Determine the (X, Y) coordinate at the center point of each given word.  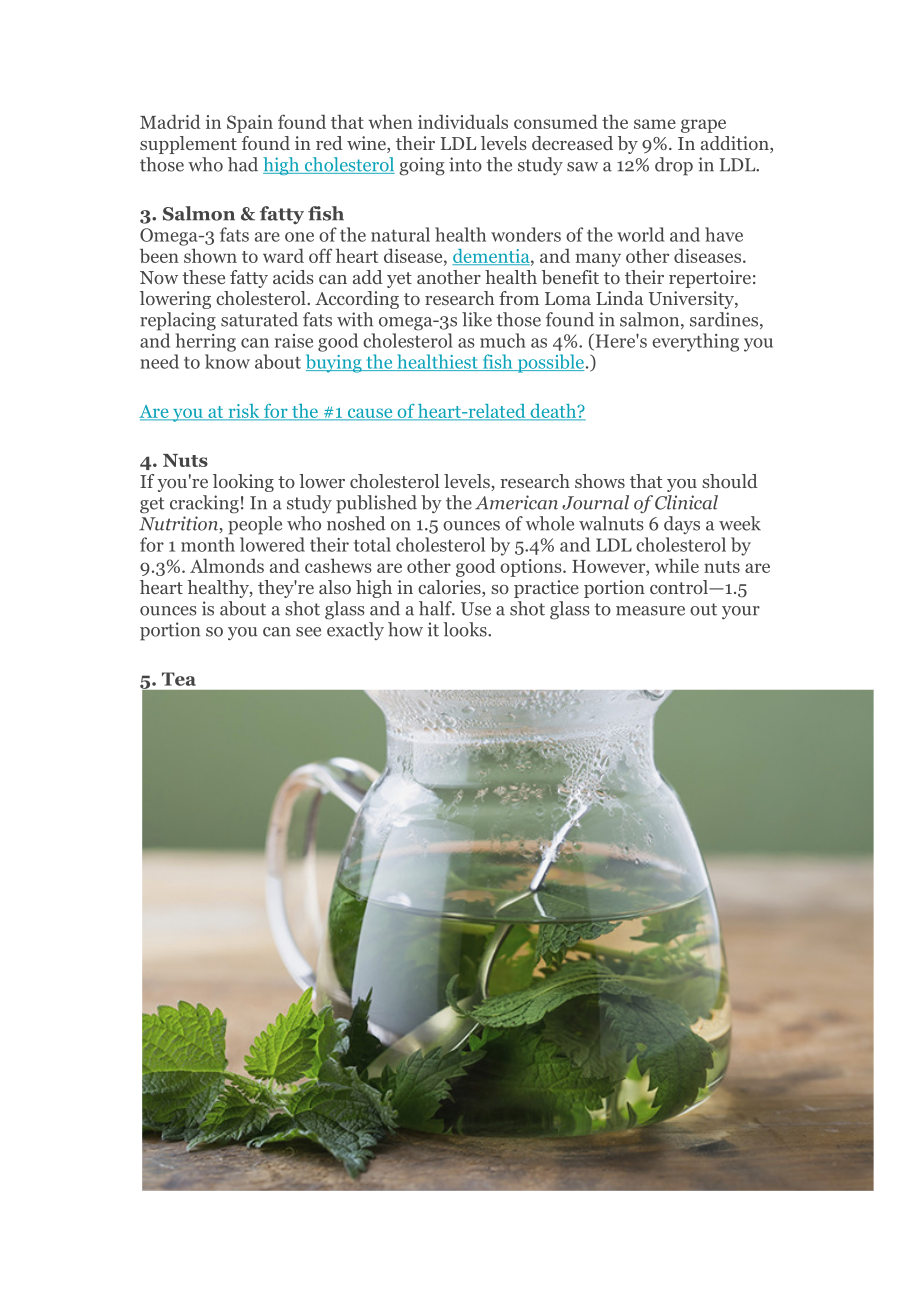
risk (244, 412)
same (655, 124)
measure (650, 611)
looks (466, 629)
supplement (188, 145)
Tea (179, 679)
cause (370, 414)
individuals (463, 121)
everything (695, 342)
